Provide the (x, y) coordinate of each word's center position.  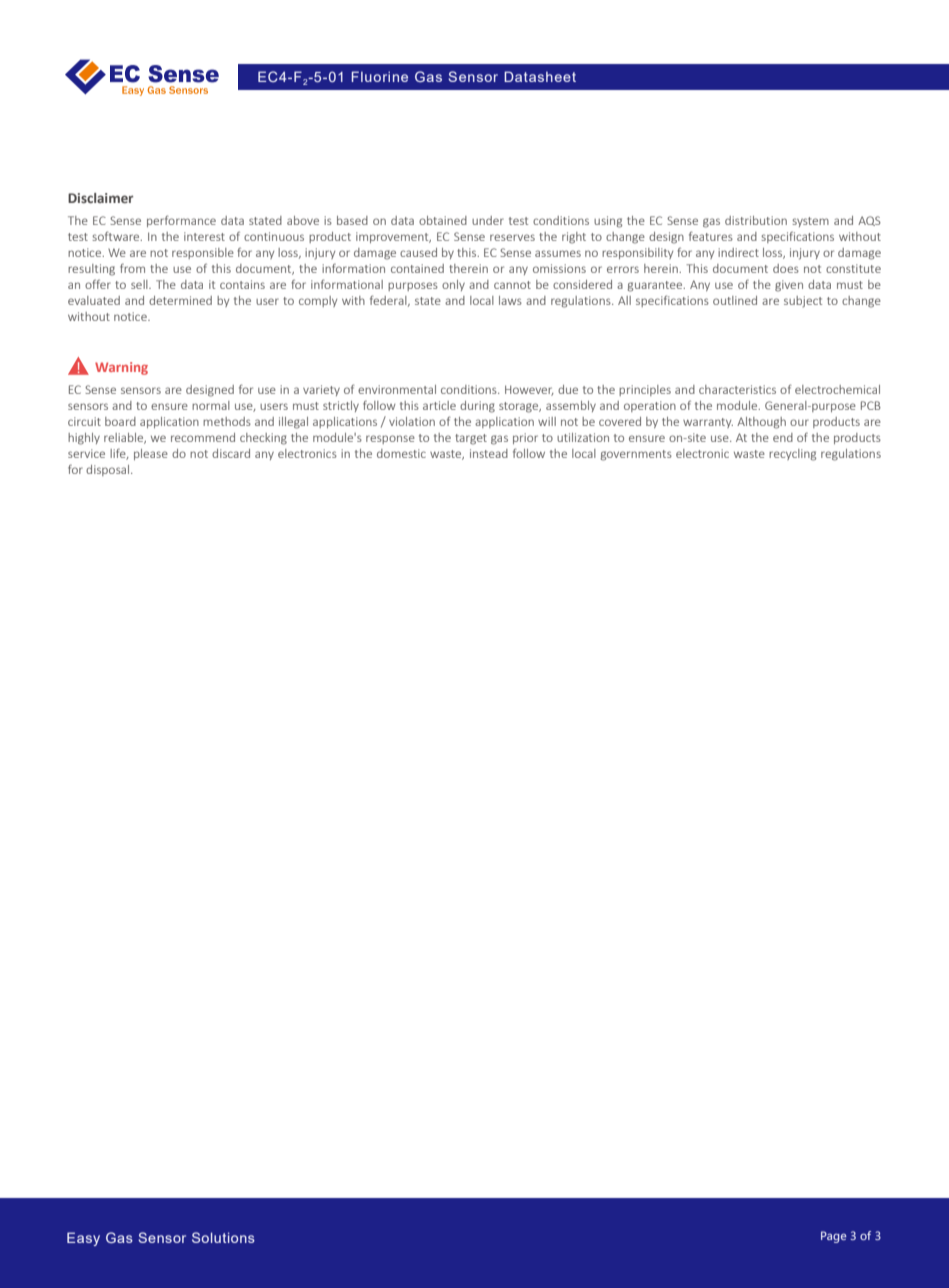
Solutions (223, 1237)
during (477, 407)
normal (211, 405)
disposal (109, 470)
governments (636, 455)
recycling (792, 455)
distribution (756, 220)
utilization (583, 437)
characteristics (737, 389)
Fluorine (379, 76)
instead (489, 453)
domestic (401, 453)
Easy (83, 1239)
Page (834, 1237)
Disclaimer (100, 198)
